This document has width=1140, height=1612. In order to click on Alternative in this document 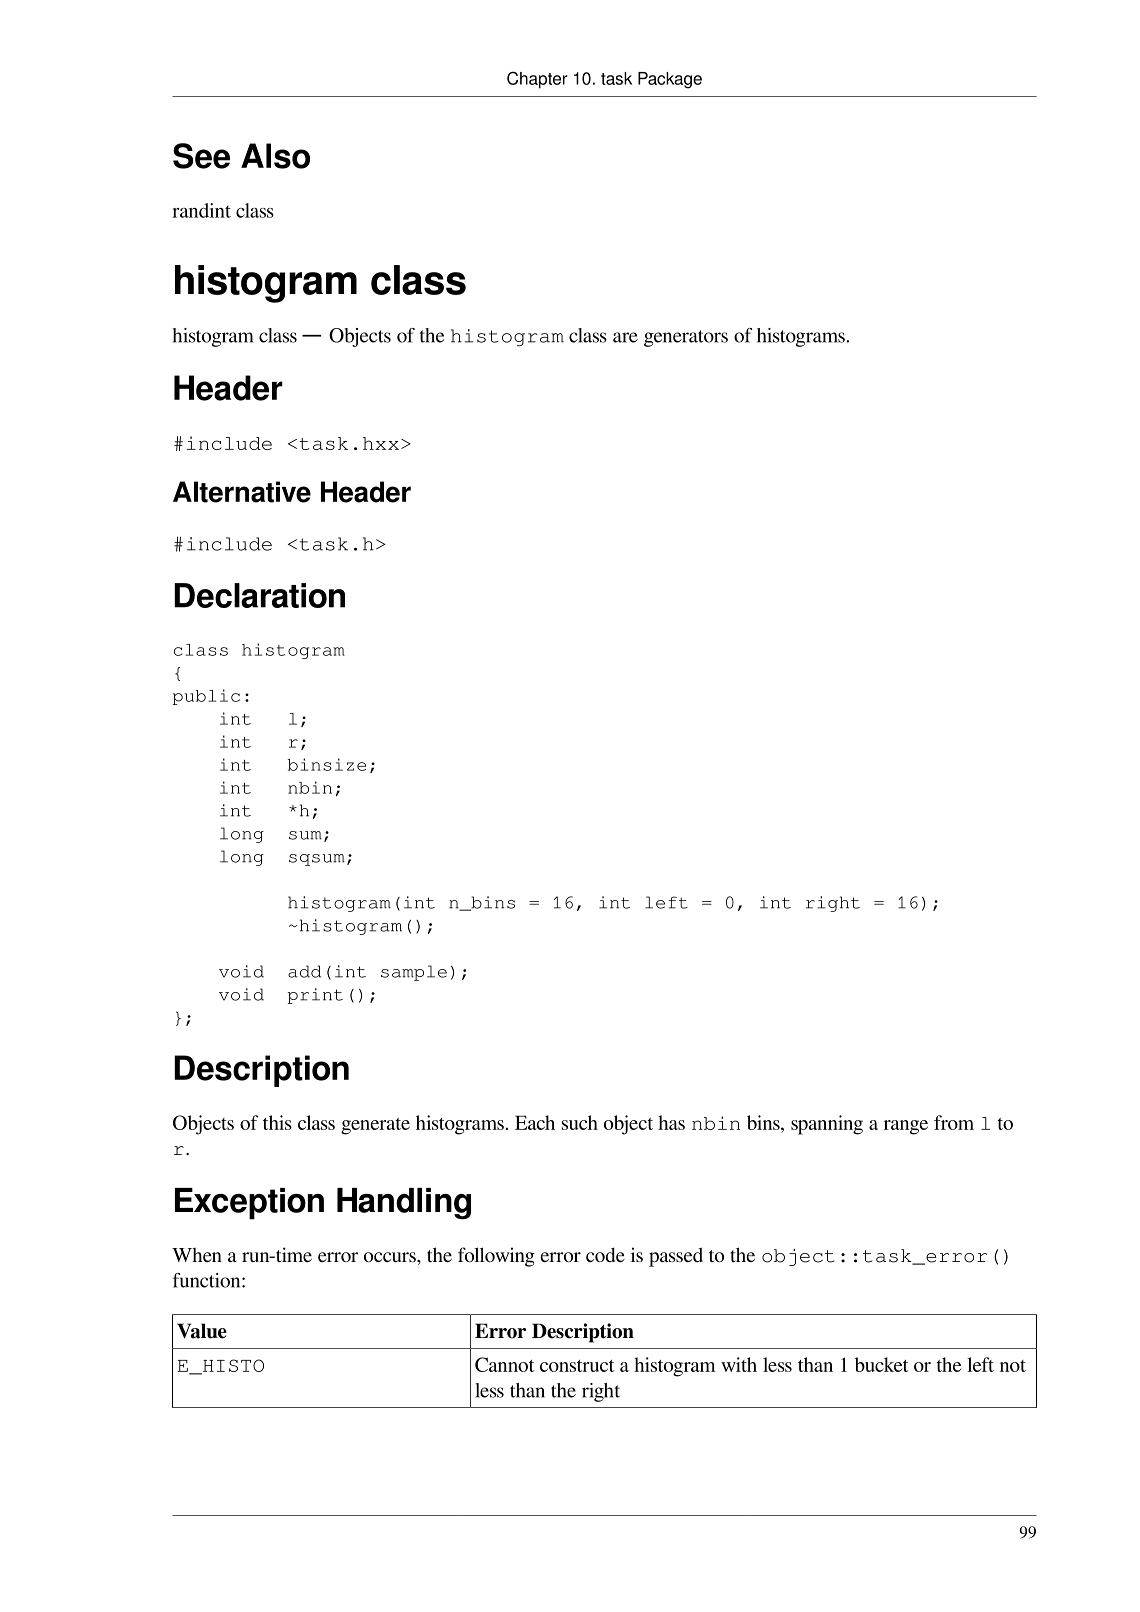, I will do `click(242, 492)`.
